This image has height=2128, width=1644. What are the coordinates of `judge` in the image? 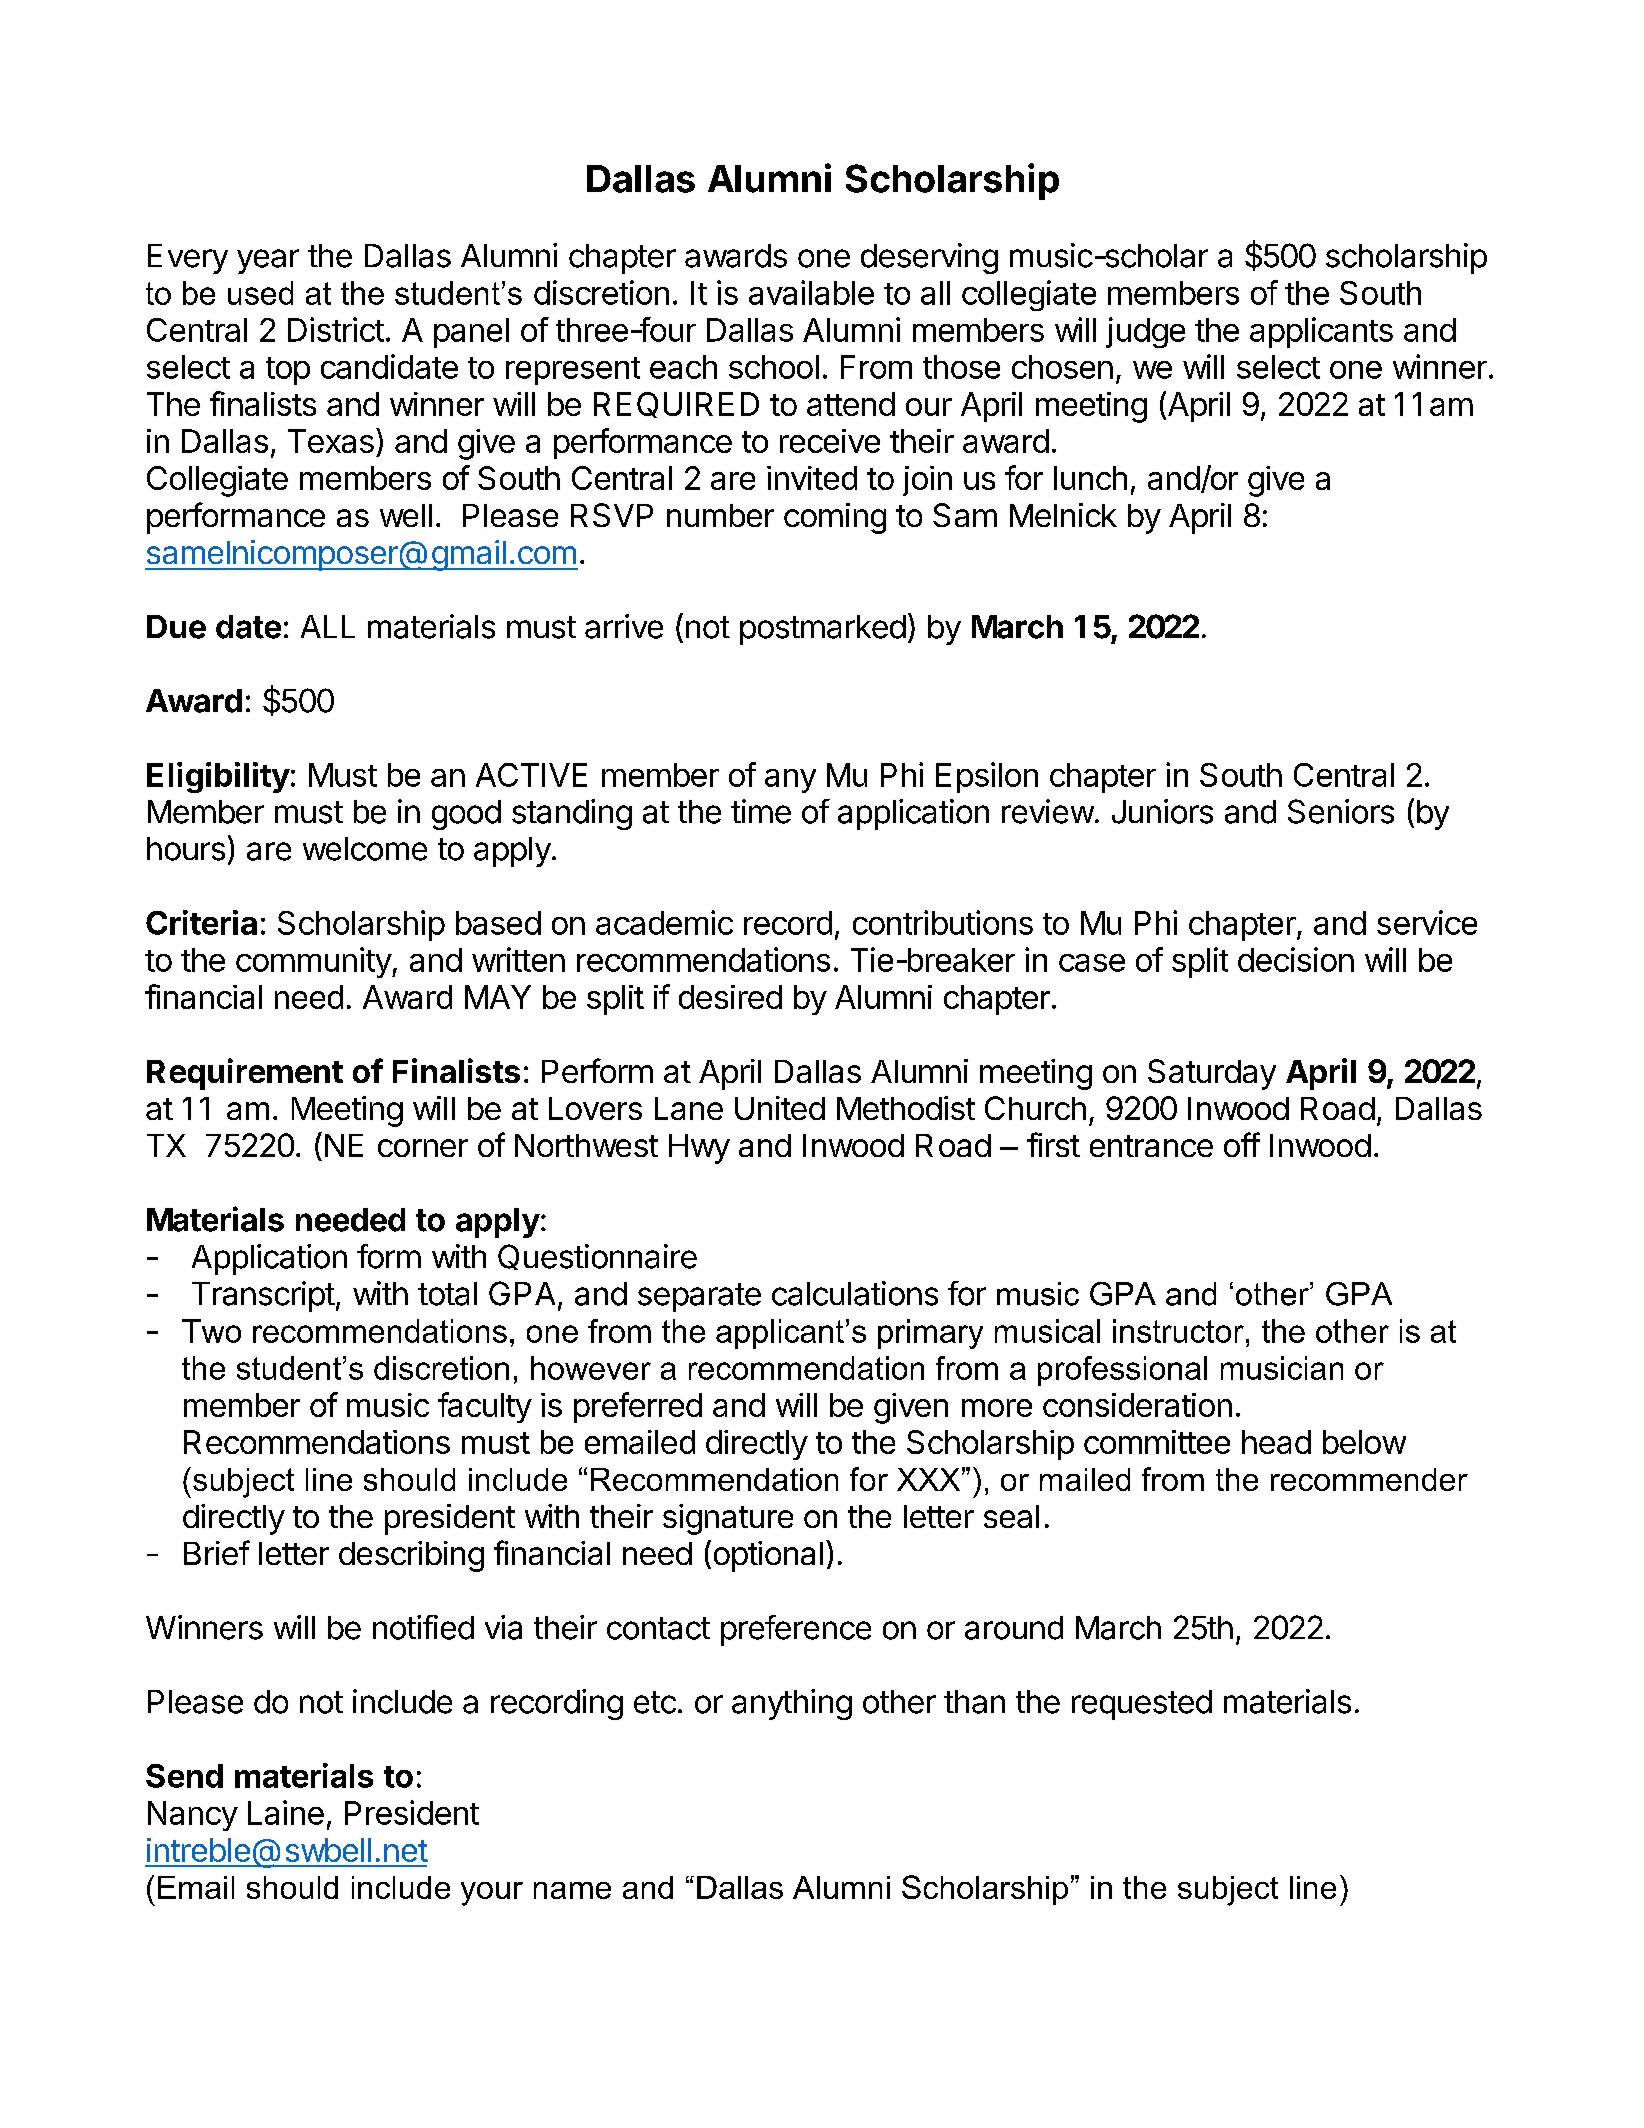 It's located at (1145, 332).
